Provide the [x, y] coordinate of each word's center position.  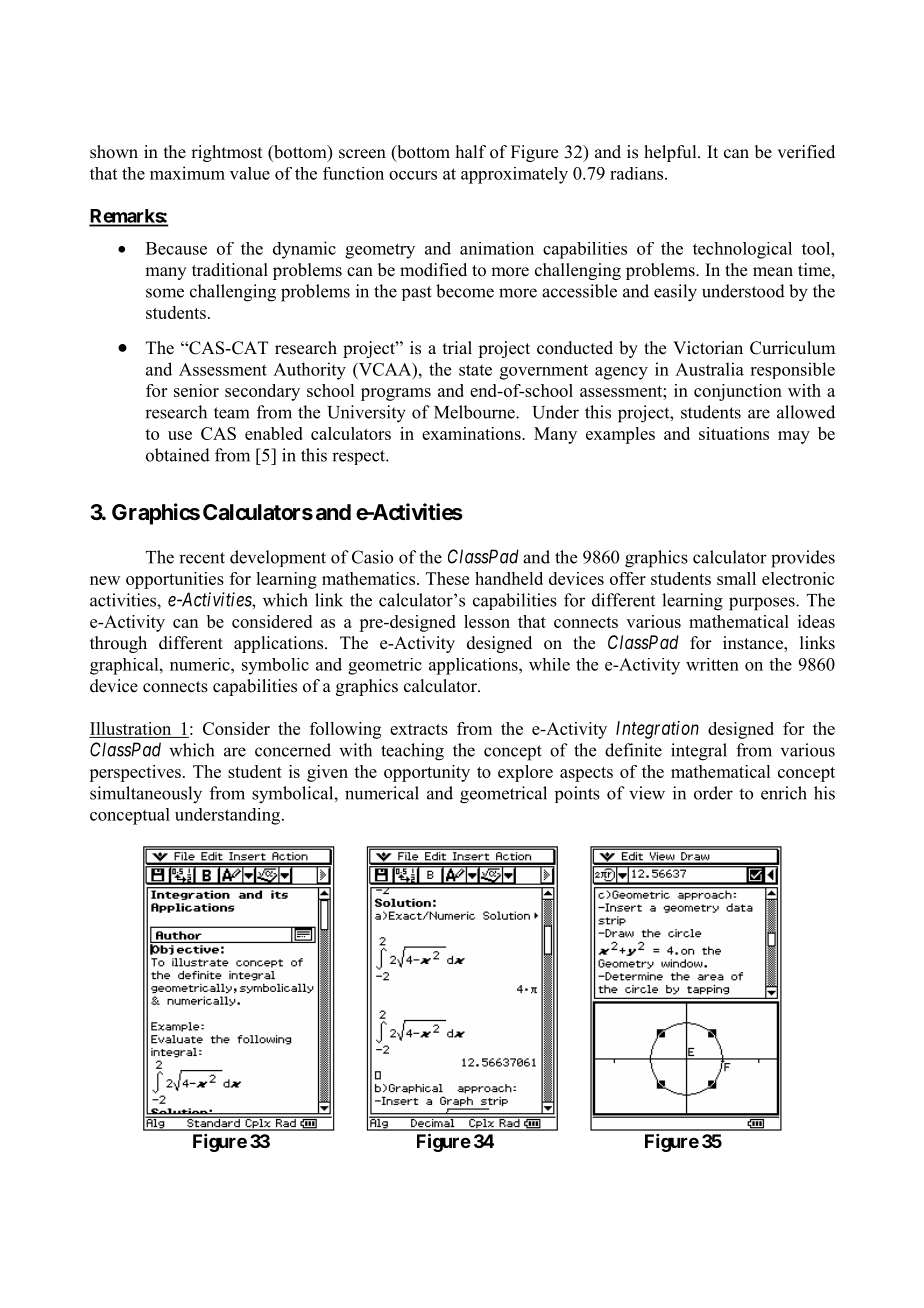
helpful [671, 153]
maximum [187, 173]
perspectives [135, 773]
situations [734, 433]
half [471, 151]
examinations [472, 433]
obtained [178, 455]
